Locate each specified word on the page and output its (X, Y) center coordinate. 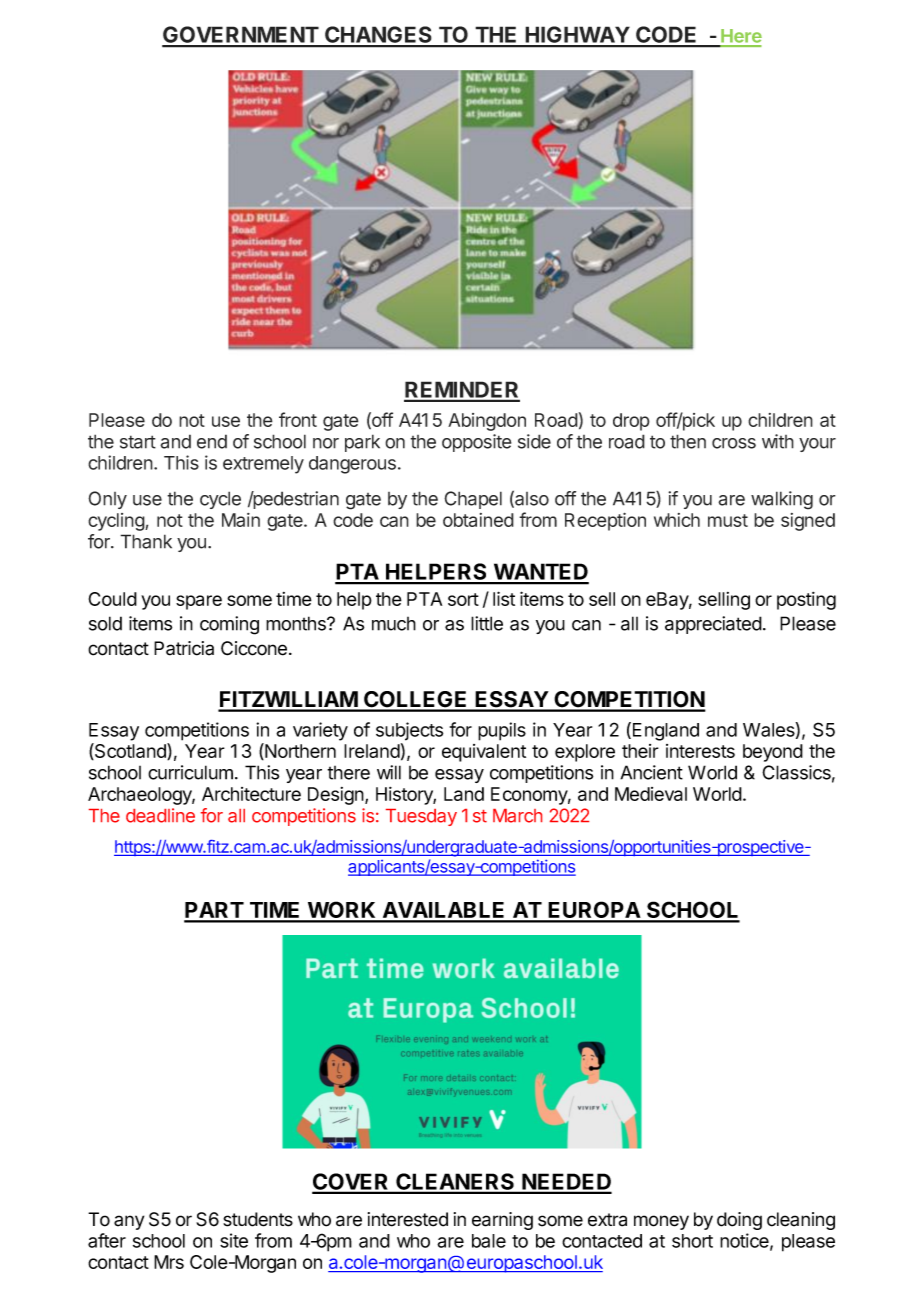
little (487, 623)
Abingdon (487, 422)
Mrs (169, 1262)
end (212, 441)
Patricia (184, 648)
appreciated (713, 625)
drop (631, 422)
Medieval (651, 794)
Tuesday (421, 817)
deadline (160, 815)
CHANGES (378, 36)
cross (734, 443)
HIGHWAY (577, 36)
